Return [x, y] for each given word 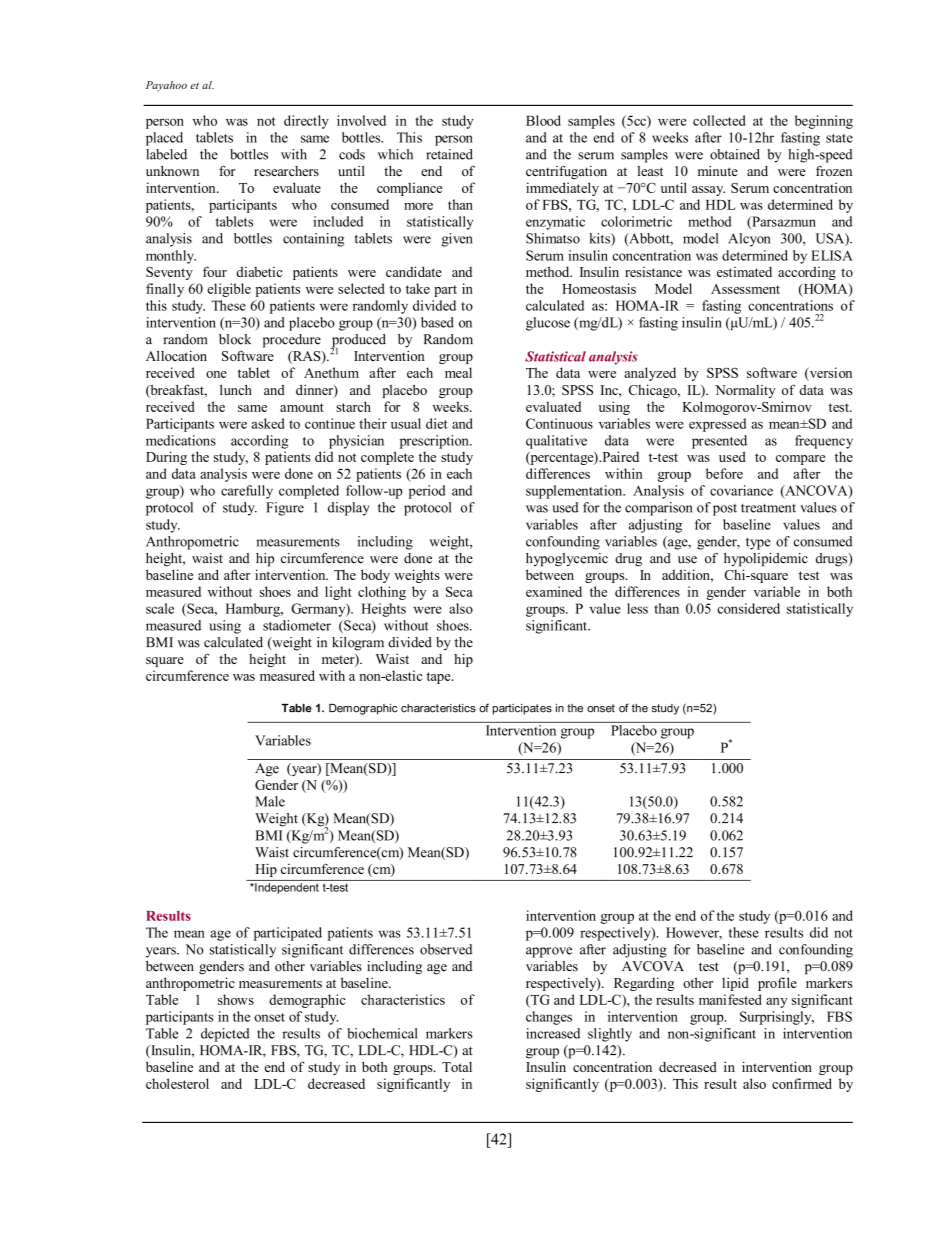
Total [457, 1067]
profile [777, 984]
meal [458, 372]
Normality [745, 391]
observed [446, 949]
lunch [236, 389]
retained [449, 154]
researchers [286, 171]
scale [160, 608]
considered [748, 608]
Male [270, 801]
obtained [735, 154]
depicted [225, 1035]
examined [554, 591]
